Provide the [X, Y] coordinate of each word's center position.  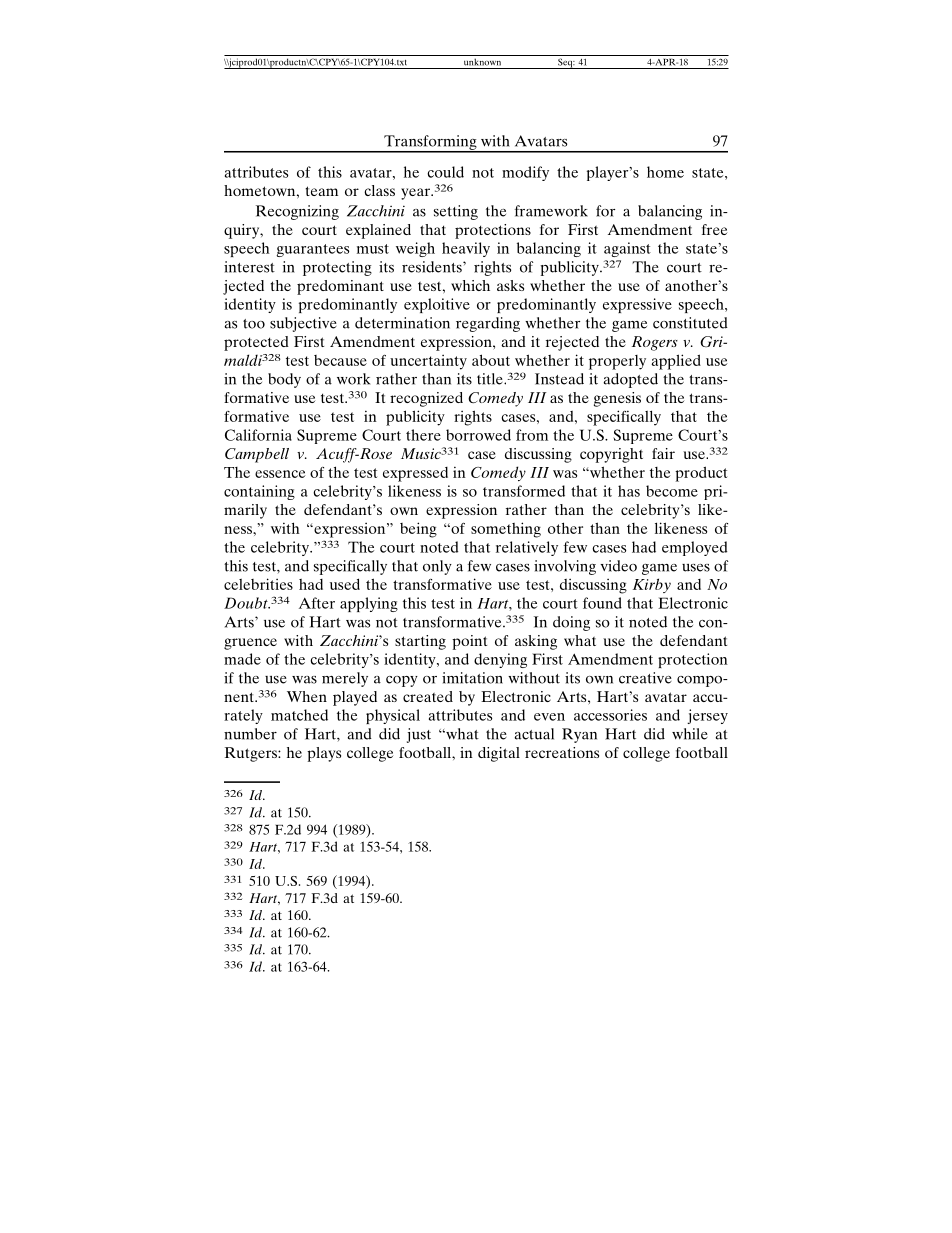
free [714, 229]
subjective [303, 324]
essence [280, 474]
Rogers [655, 343]
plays [324, 754]
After [317, 603]
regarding [488, 324]
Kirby [652, 585]
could [445, 172]
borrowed [478, 435]
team [321, 191]
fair [663, 453]
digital [499, 754]
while [690, 734]
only [437, 567]
